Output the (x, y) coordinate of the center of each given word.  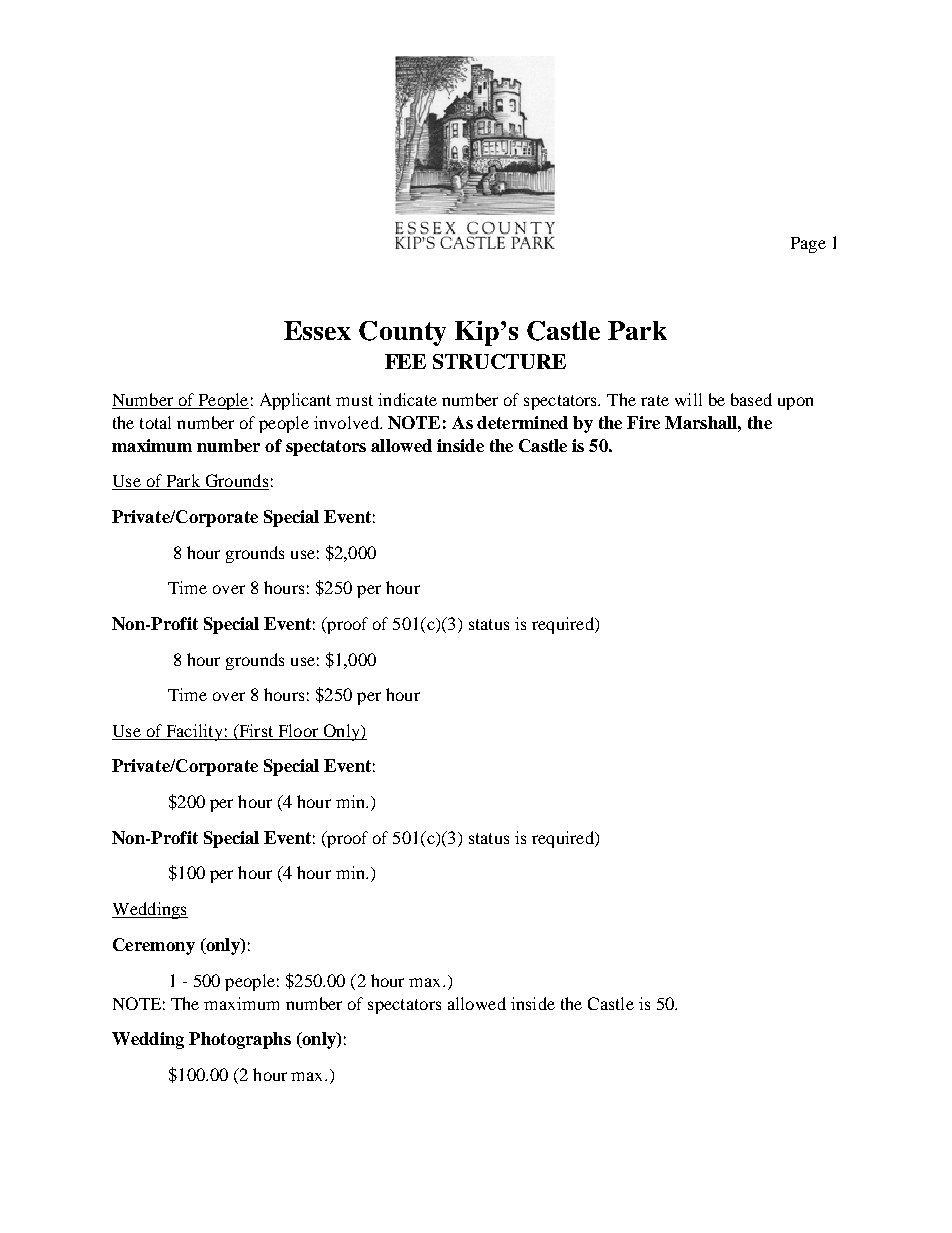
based (751, 399)
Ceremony (154, 946)
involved (347, 422)
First (255, 730)
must (354, 400)
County (402, 333)
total (155, 422)
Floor (298, 730)
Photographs (240, 1040)
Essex (317, 330)
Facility (194, 732)
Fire (643, 422)
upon (795, 403)
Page (808, 245)
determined (522, 422)
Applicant (295, 401)
